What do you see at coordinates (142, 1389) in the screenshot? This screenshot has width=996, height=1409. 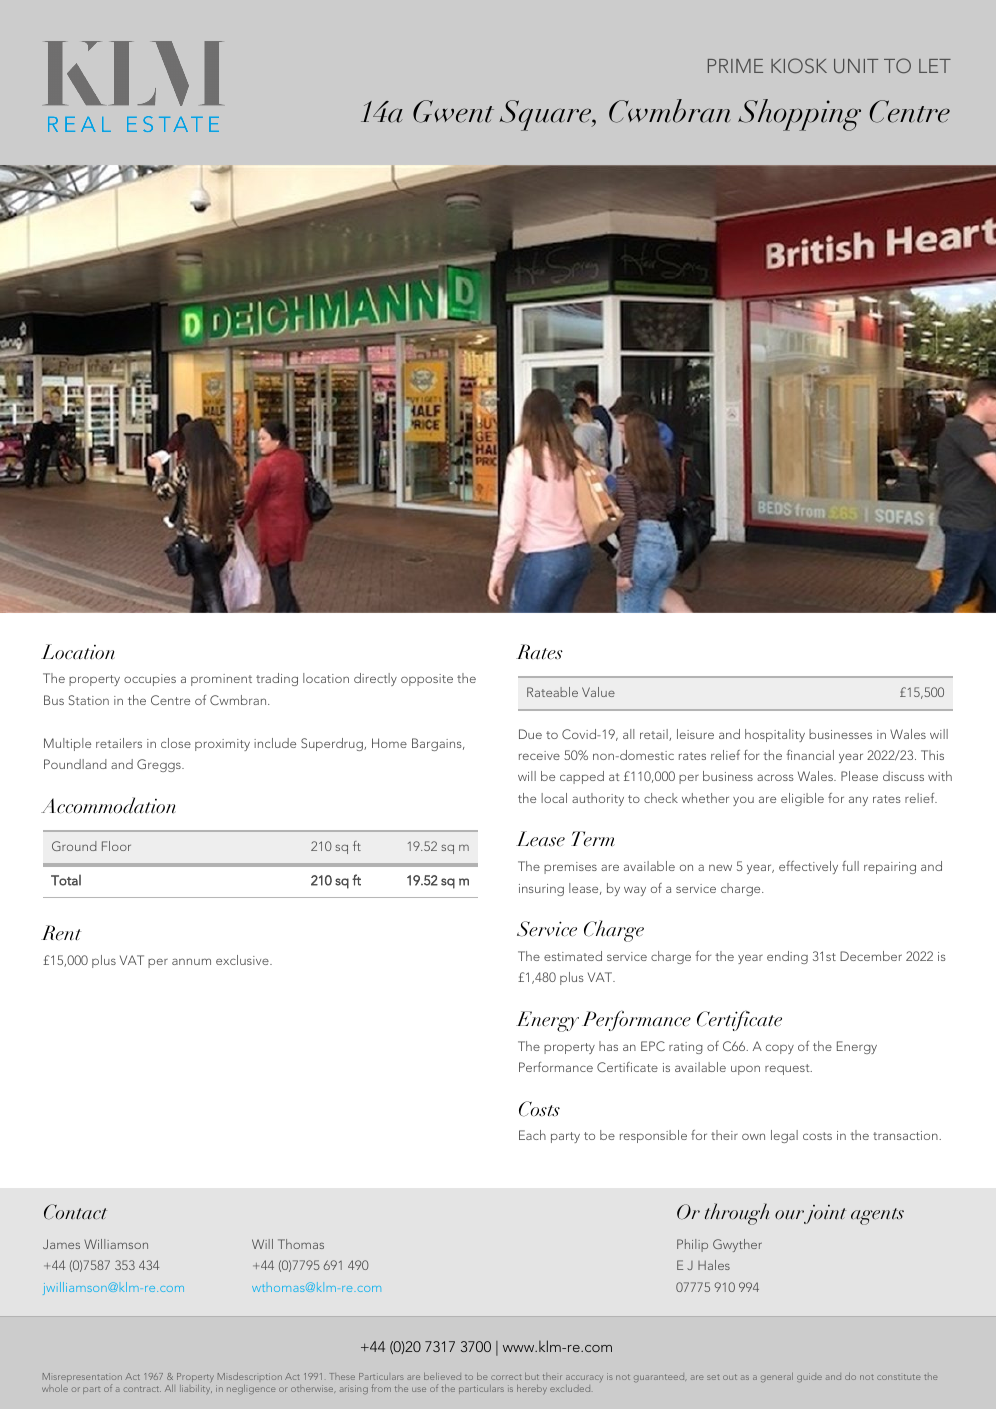 I see `contract` at bounding box center [142, 1389].
